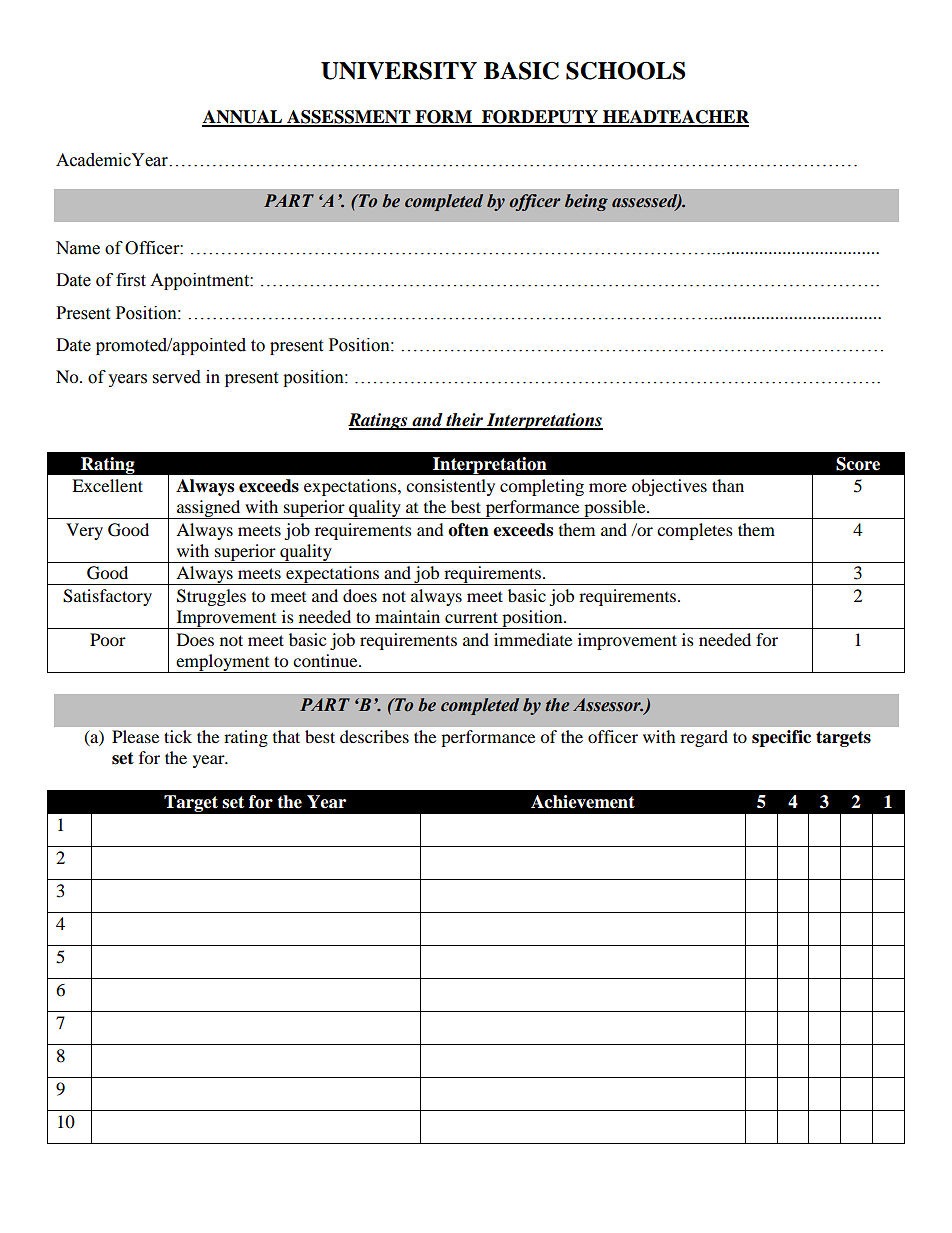  Describe the element at coordinates (464, 421) in the document. I see `their` at that location.
